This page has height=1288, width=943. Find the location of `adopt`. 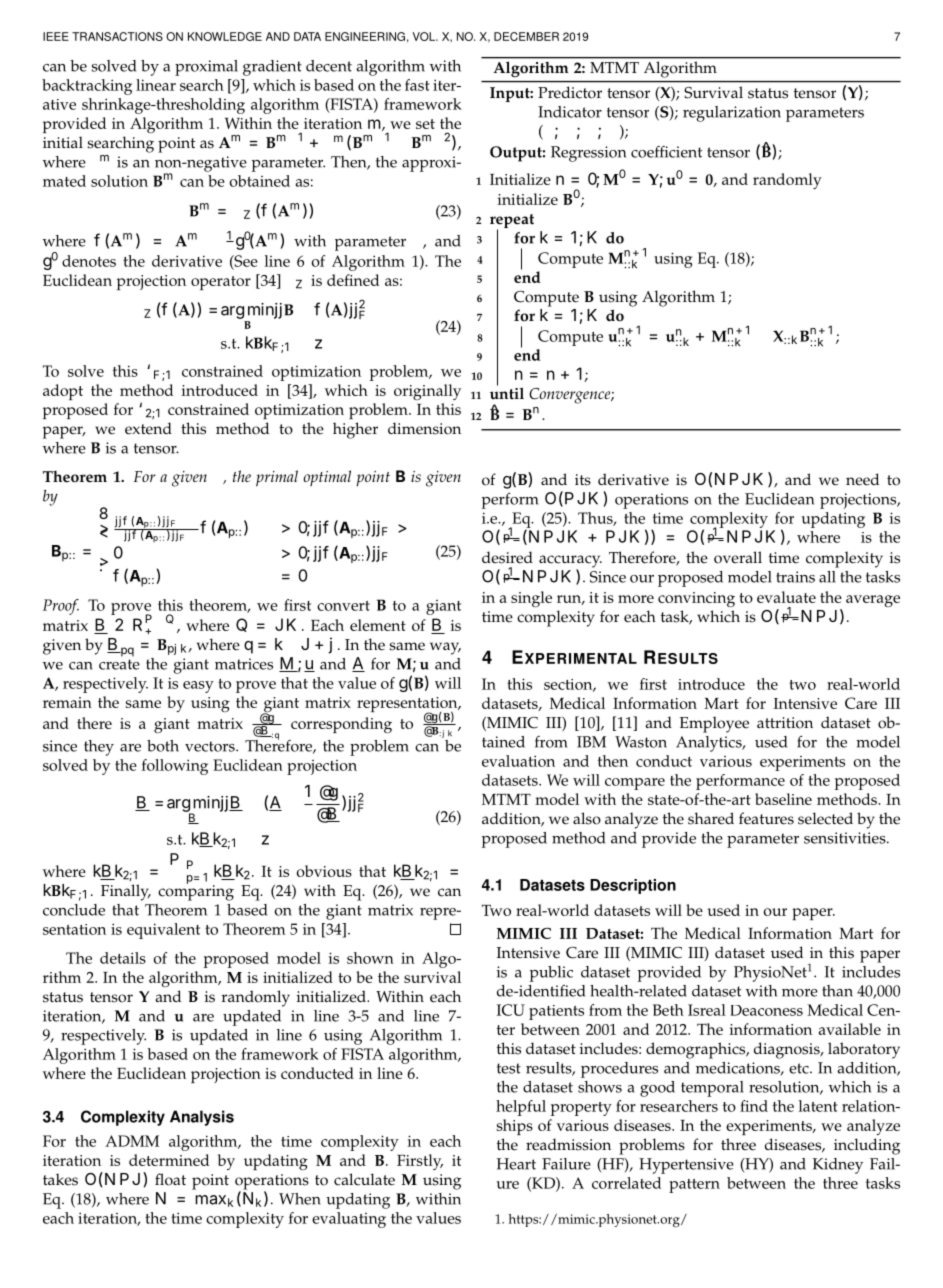

adopt is located at coordinates (63, 392).
